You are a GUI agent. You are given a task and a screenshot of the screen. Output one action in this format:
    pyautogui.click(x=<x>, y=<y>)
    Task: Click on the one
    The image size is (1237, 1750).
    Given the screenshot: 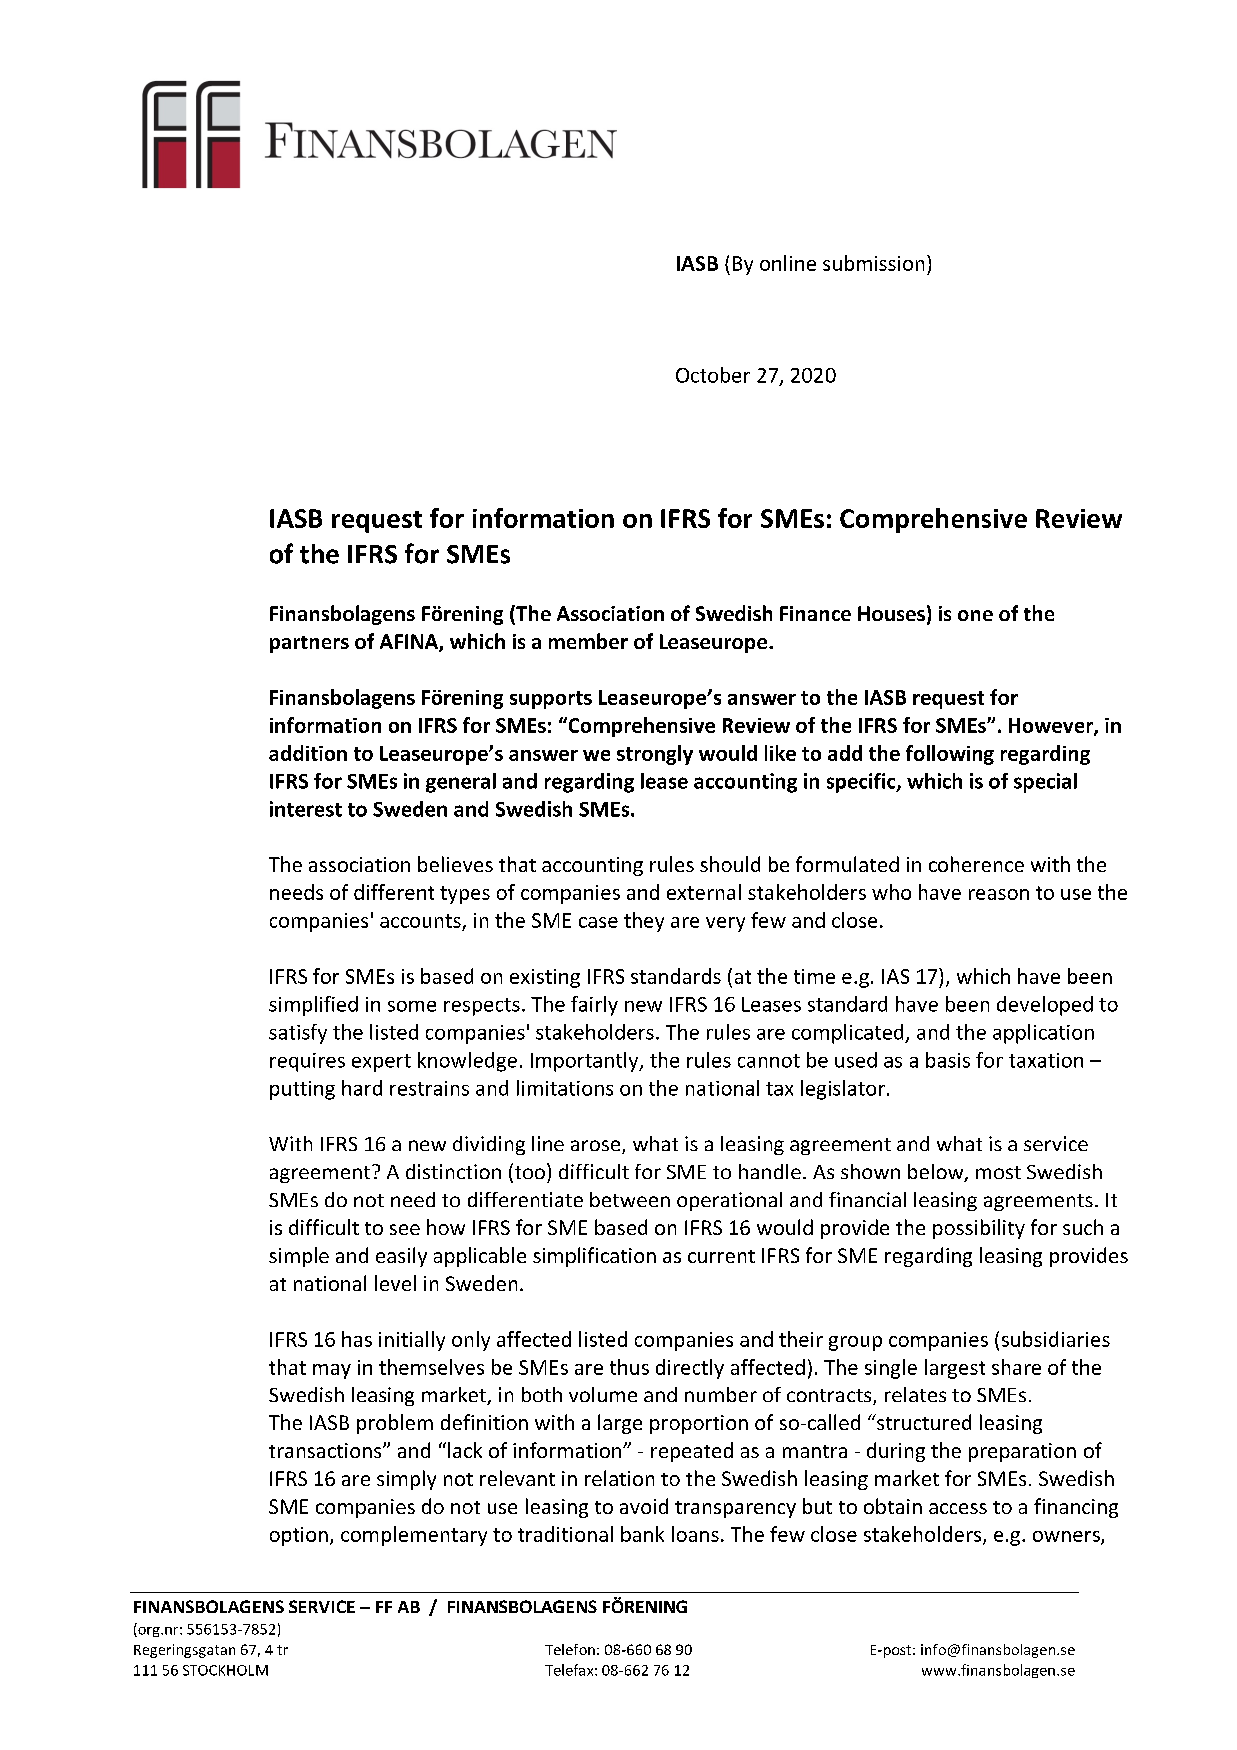 What is the action you would take?
    pyautogui.click(x=975, y=615)
